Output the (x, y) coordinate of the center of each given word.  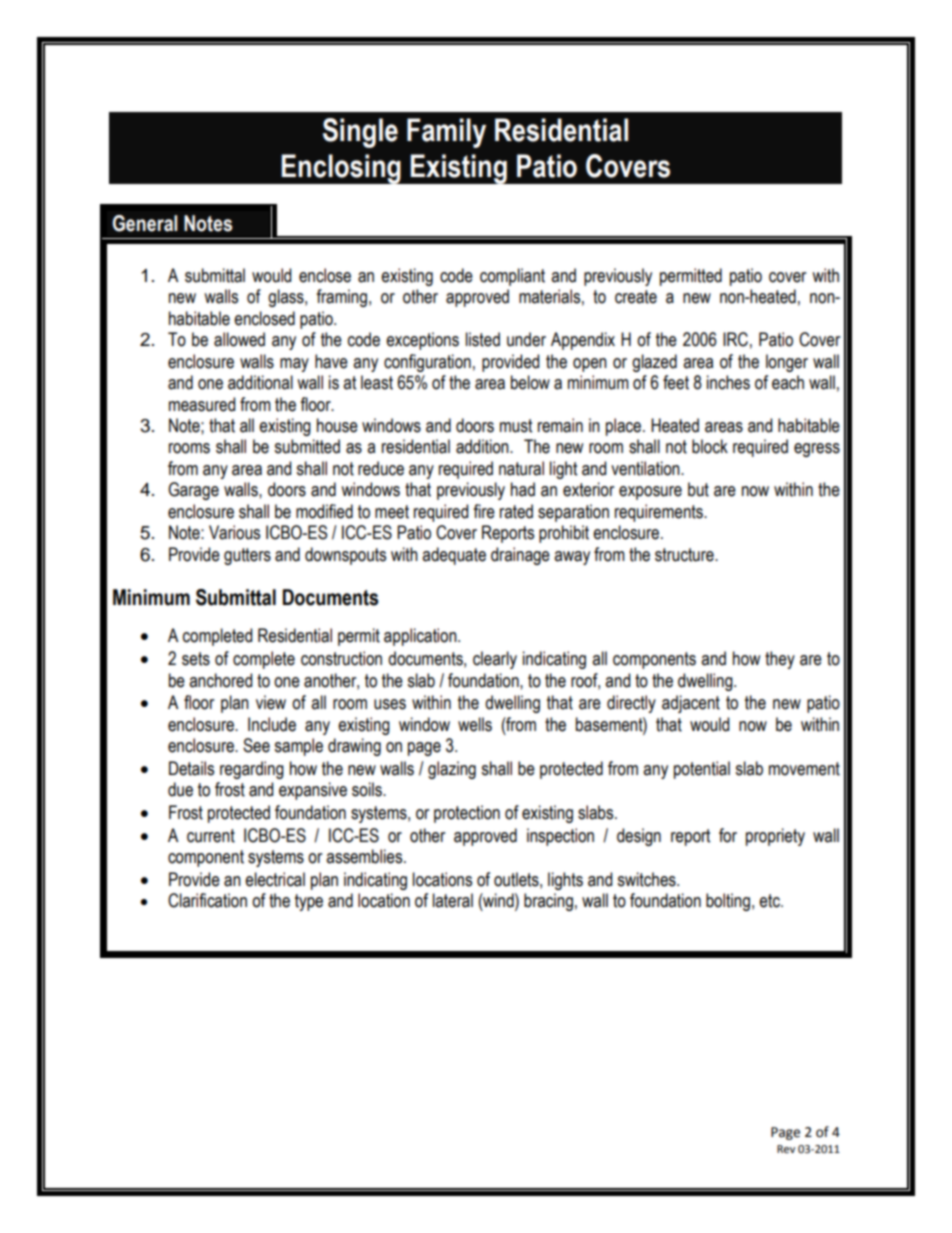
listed (483, 339)
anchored (220, 680)
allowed (239, 339)
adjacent (691, 704)
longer (787, 363)
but (698, 489)
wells (475, 724)
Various (234, 532)
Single (360, 133)
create (636, 297)
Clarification (207, 900)
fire (484, 511)
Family (446, 133)
